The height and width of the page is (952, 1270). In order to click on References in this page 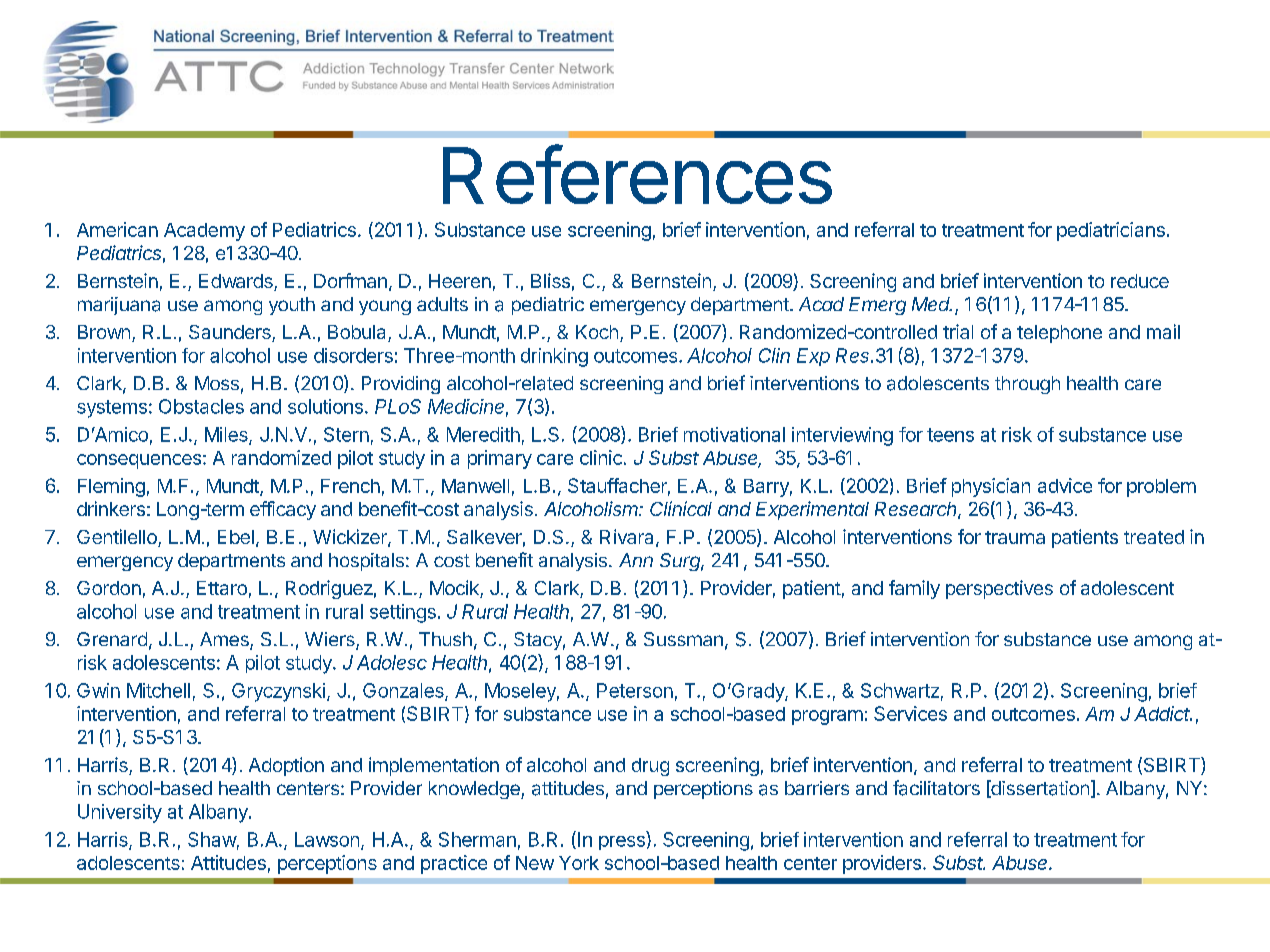, I will do `click(637, 174)`.
